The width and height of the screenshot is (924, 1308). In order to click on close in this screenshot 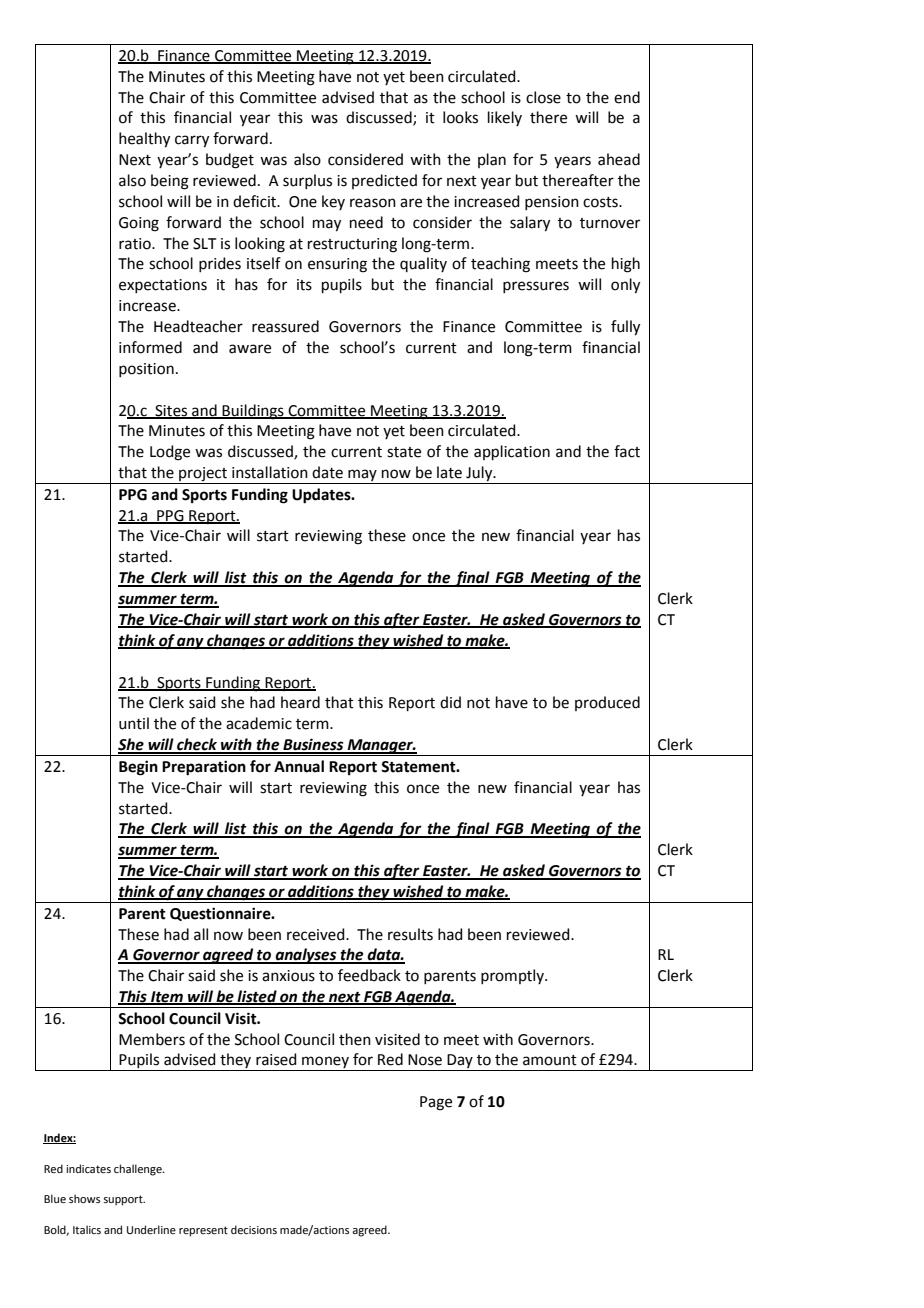, I will do `click(543, 97)`.
